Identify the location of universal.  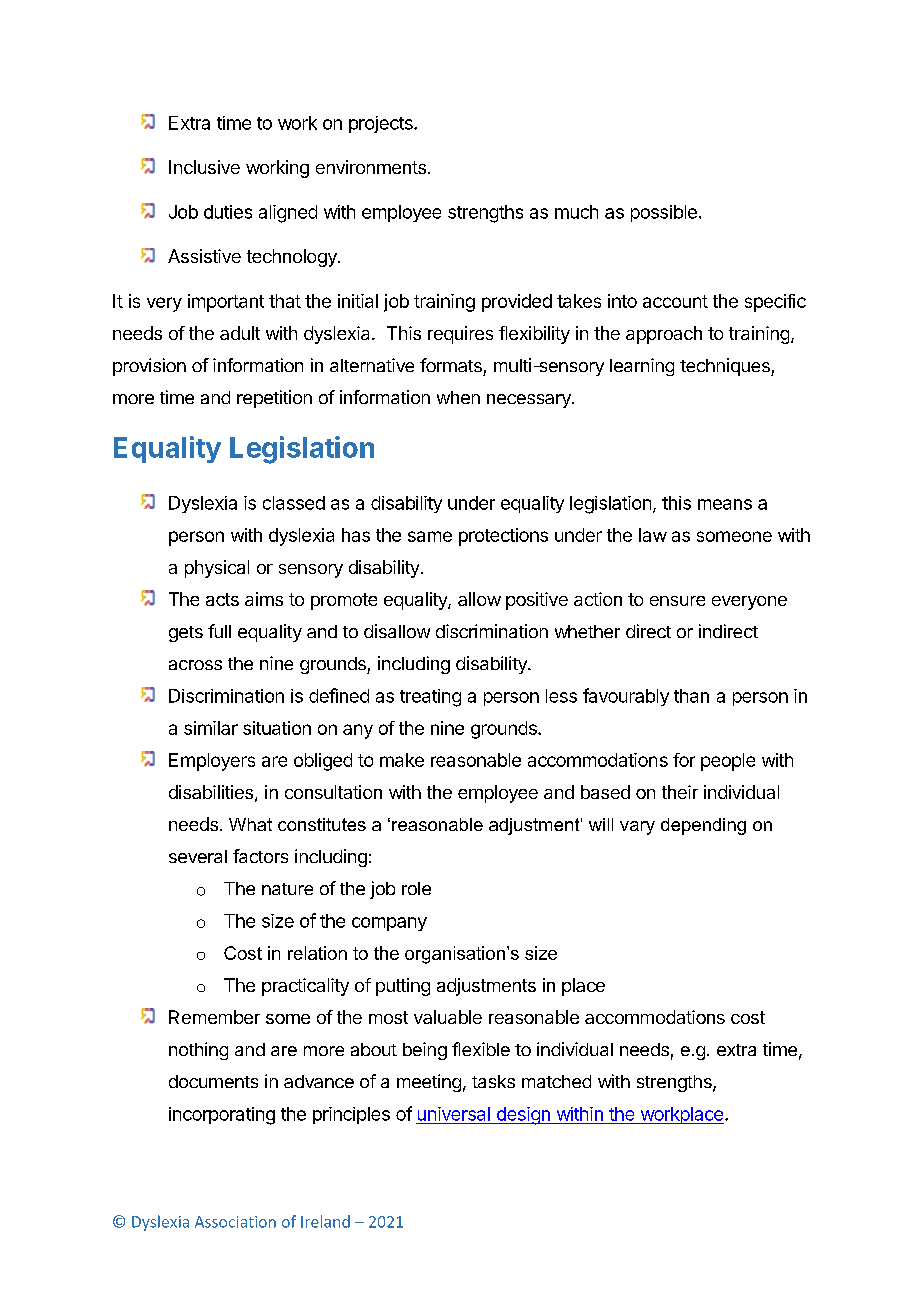
(454, 1114).
